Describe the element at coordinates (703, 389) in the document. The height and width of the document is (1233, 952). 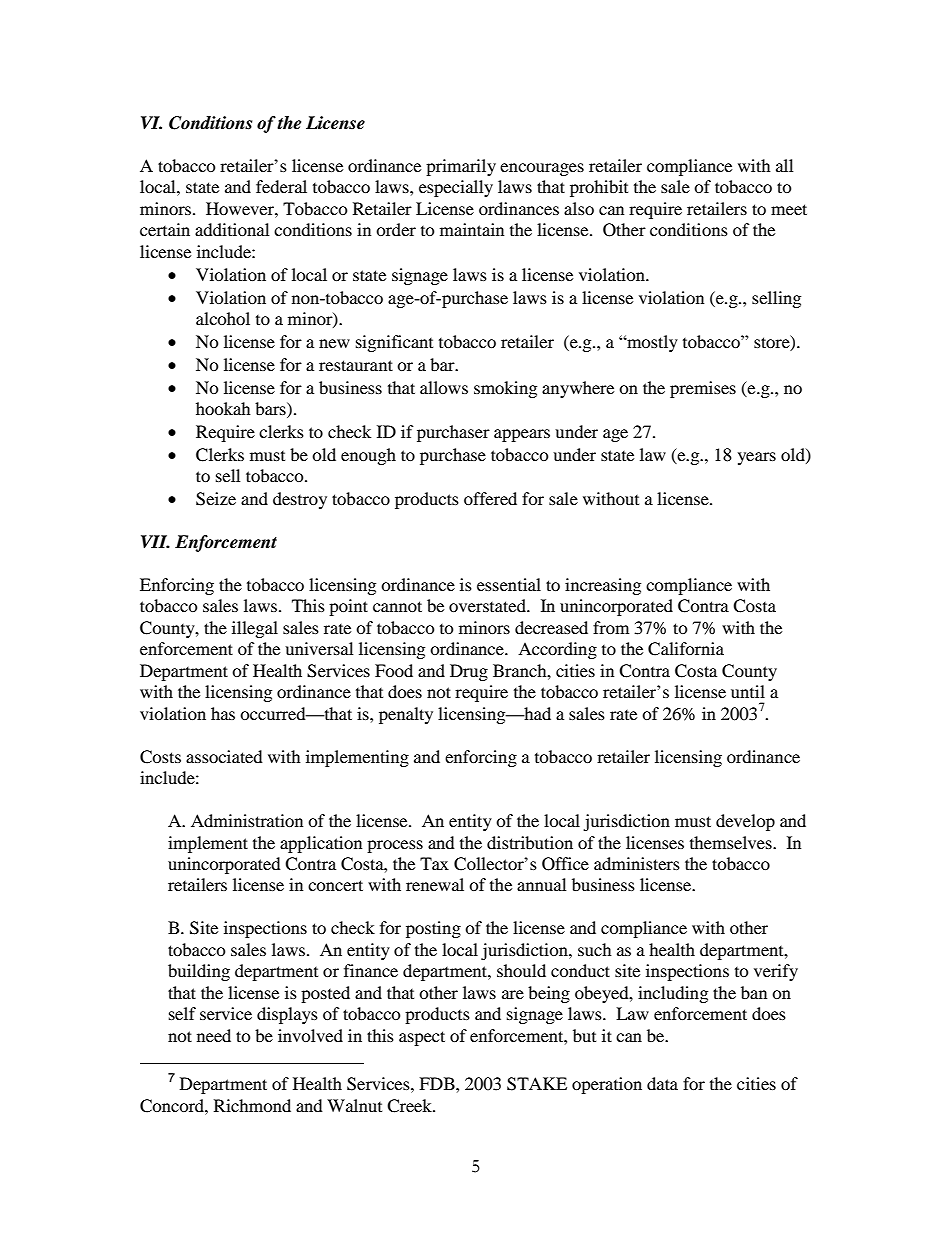
I see `premises` at that location.
